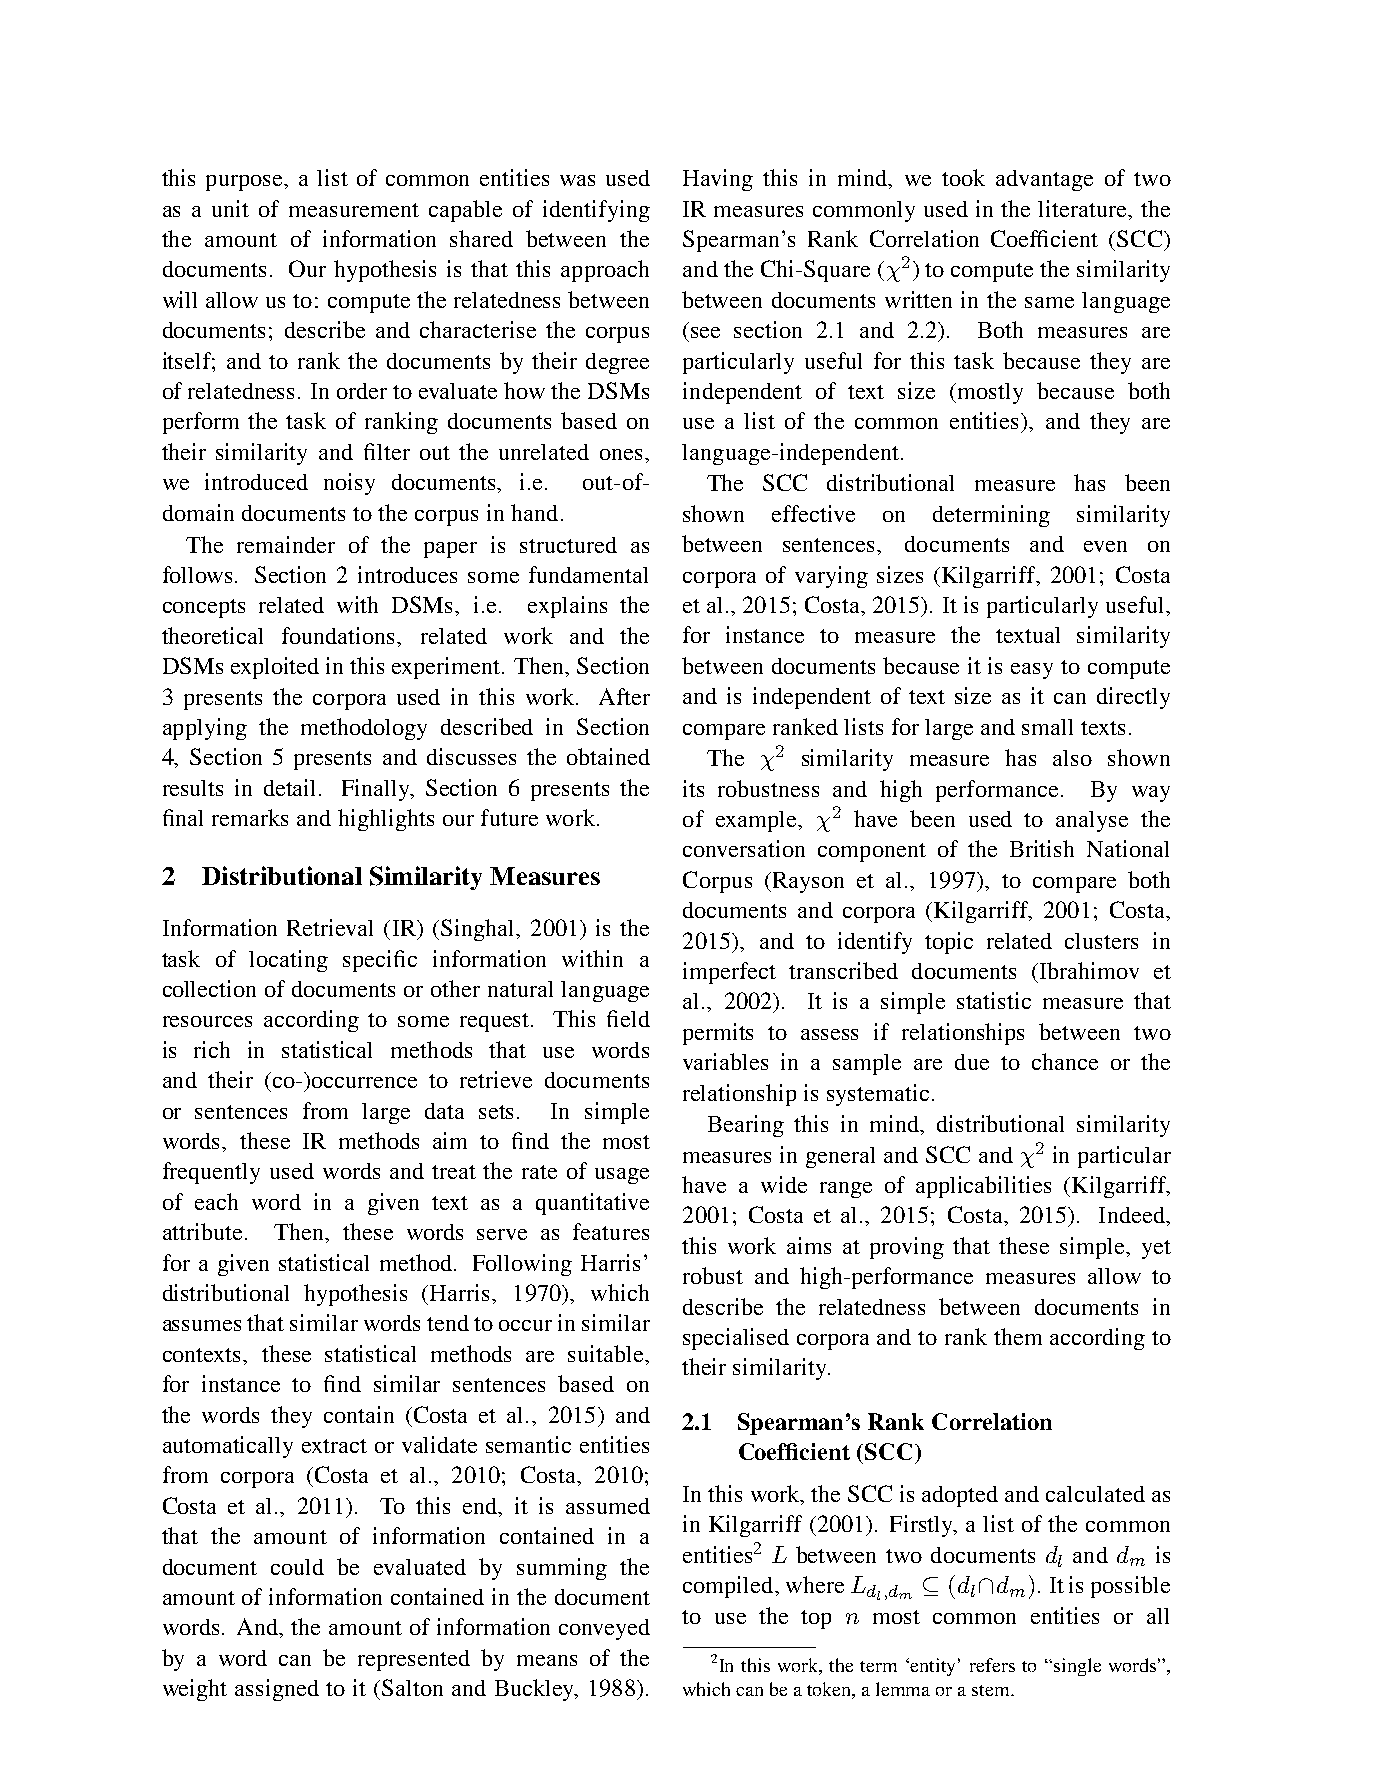  Describe the element at coordinates (1105, 546) in the screenshot. I see `even` at that location.
